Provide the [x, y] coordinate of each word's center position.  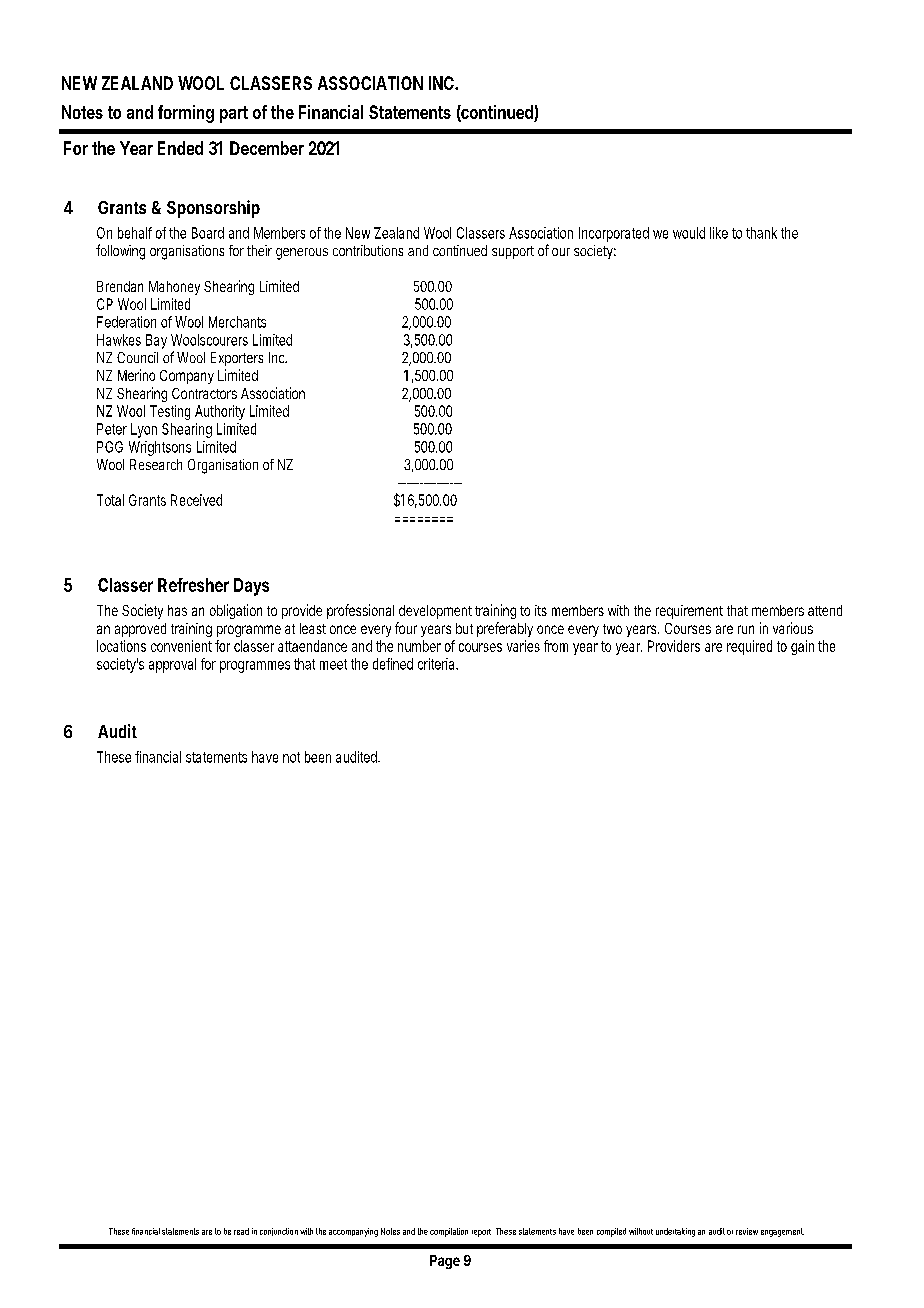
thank [761, 233]
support [513, 252]
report [481, 1233]
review [747, 1231]
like [719, 233]
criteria [438, 664]
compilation [449, 1232]
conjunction [279, 1232]
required [749, 647]
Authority [220, 412]
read [241, 1231]
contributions [368, 250]
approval [172, 665]
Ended [180, 148]
